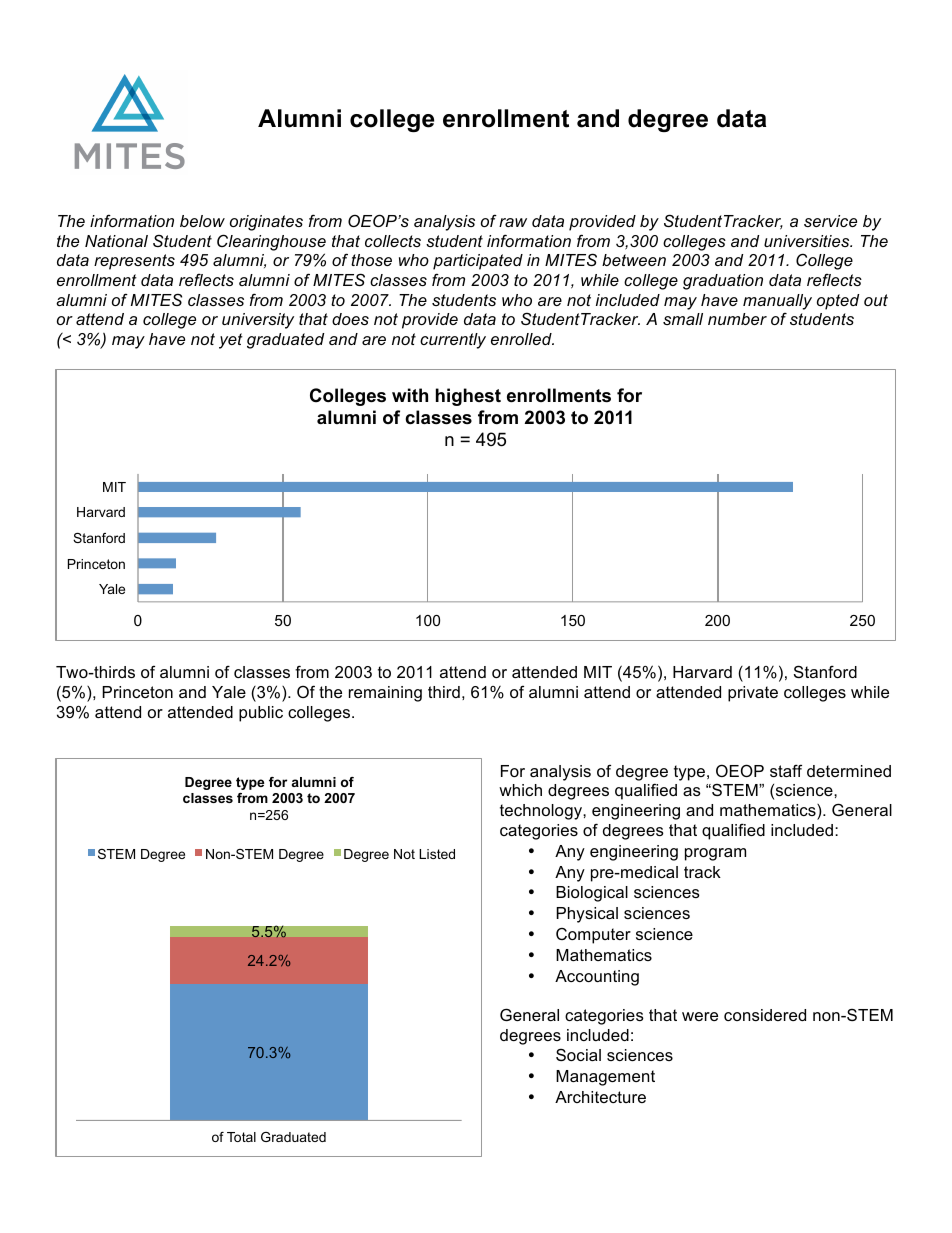 This document has height=1233, width=952. What do you see at coordinates (202, 221) in the document?
I see `below` at bounding box center [202, 221].
